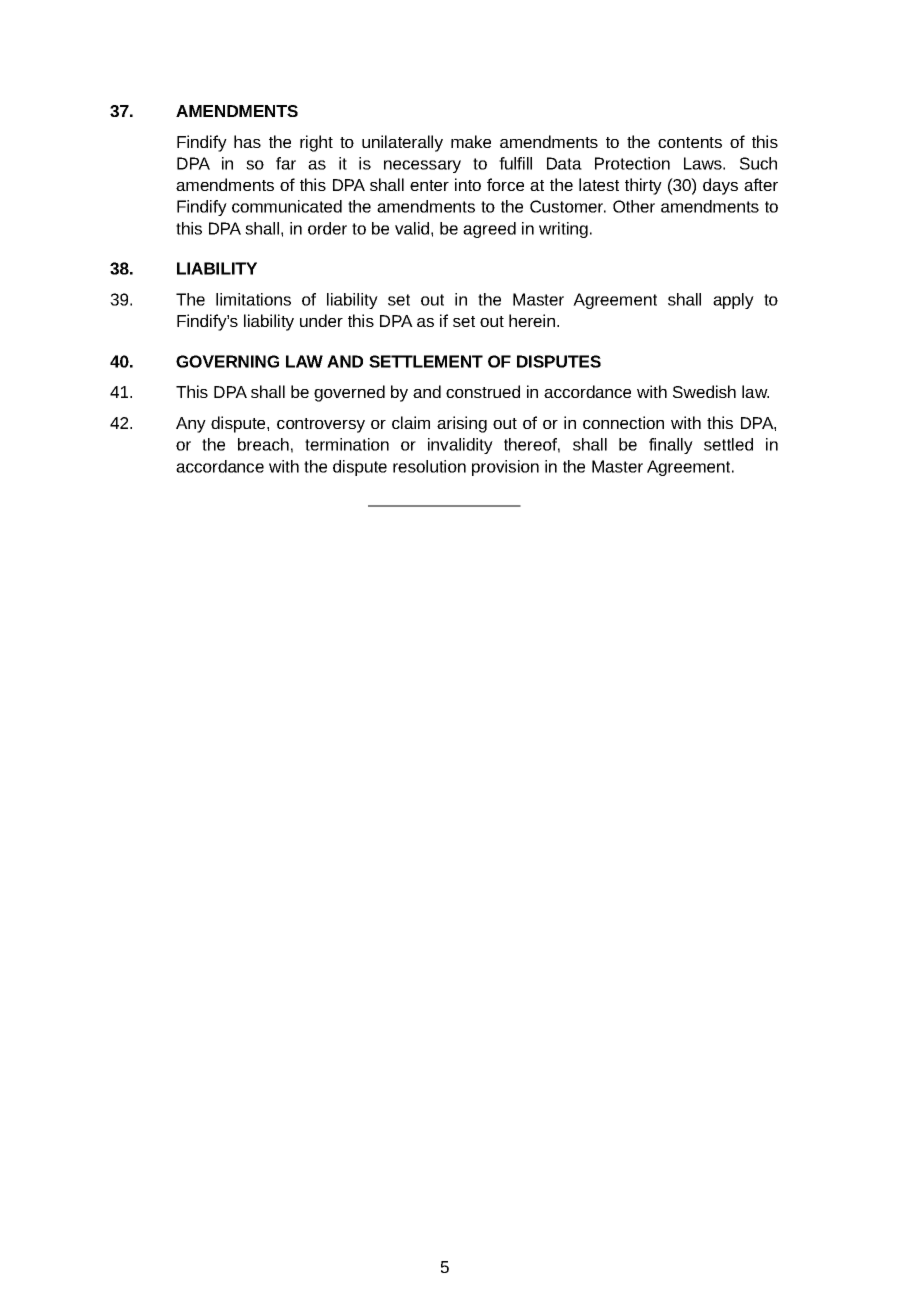 The width and height of the document is (924, 1308). I want to click on finally, so click(671, 446).
